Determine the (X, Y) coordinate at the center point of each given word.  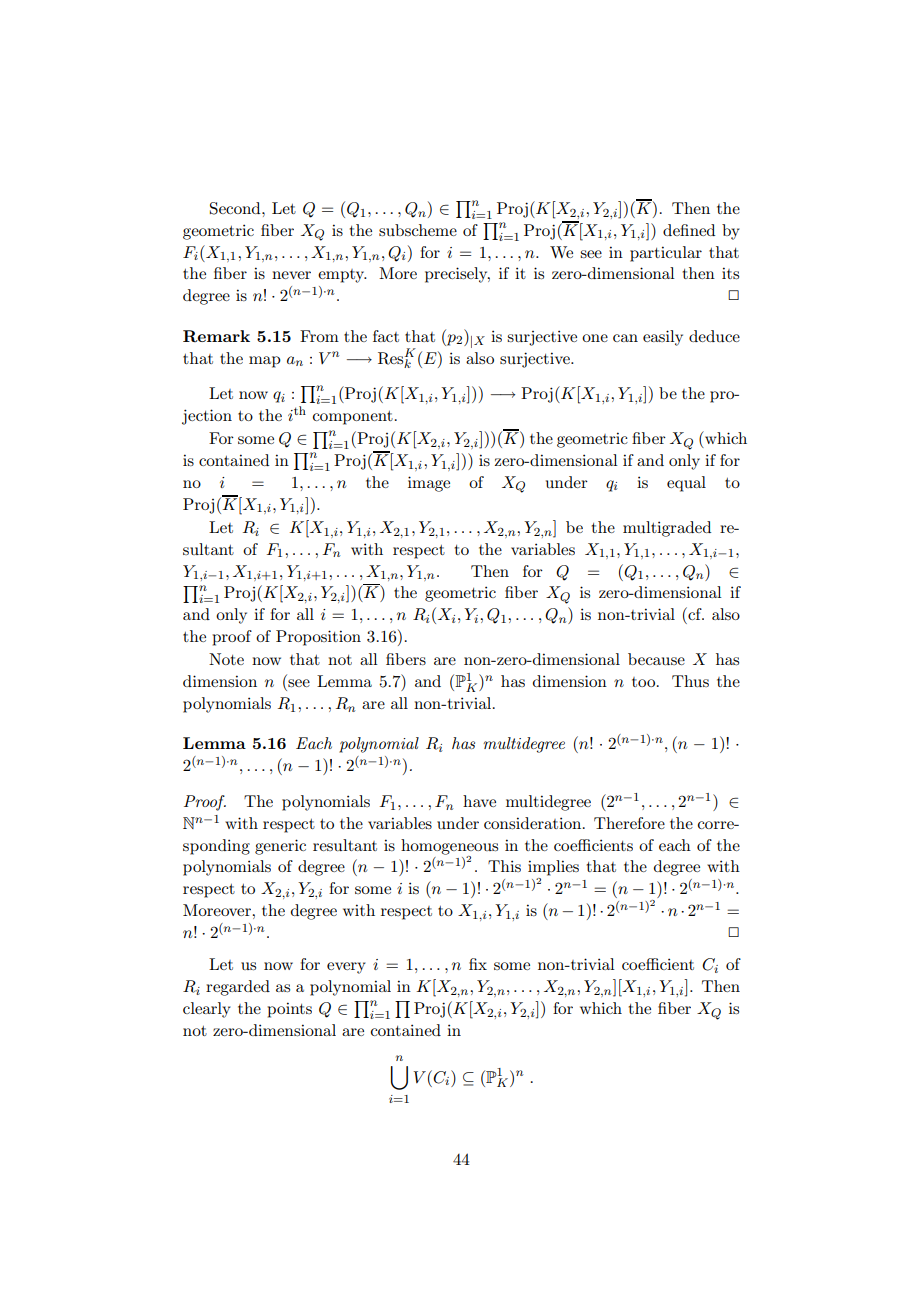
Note (226, 659)
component (353, 418)
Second (236, 208)
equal (686, 484)
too (643, 682)
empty (342, 276)
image (429, 484)
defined (689, 230)
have (479, 801)
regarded (238, 988)
